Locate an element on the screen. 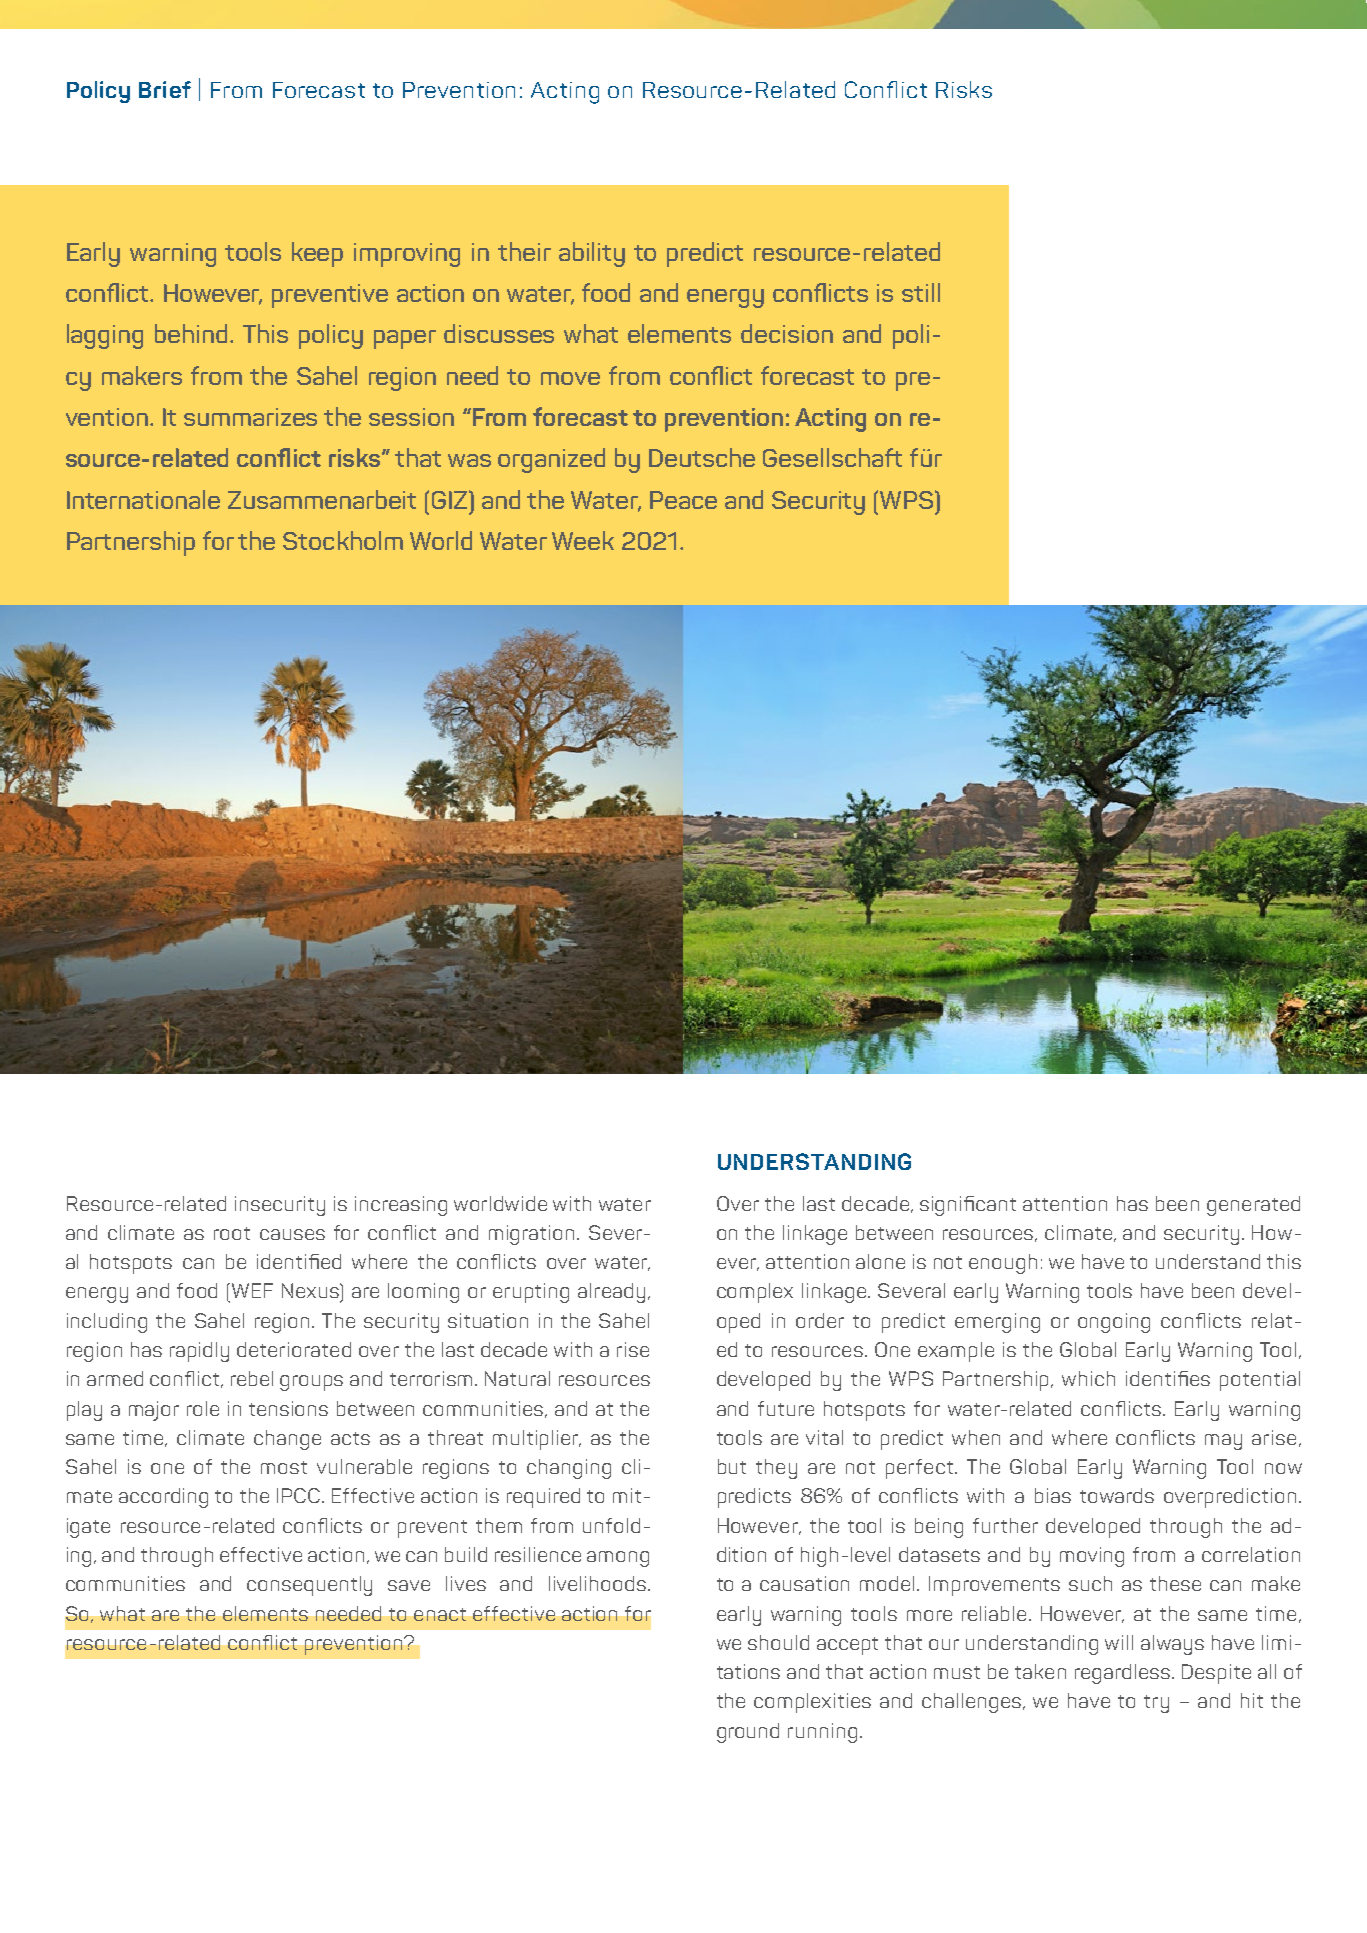  migration is located at coordinates (531, 1235).
